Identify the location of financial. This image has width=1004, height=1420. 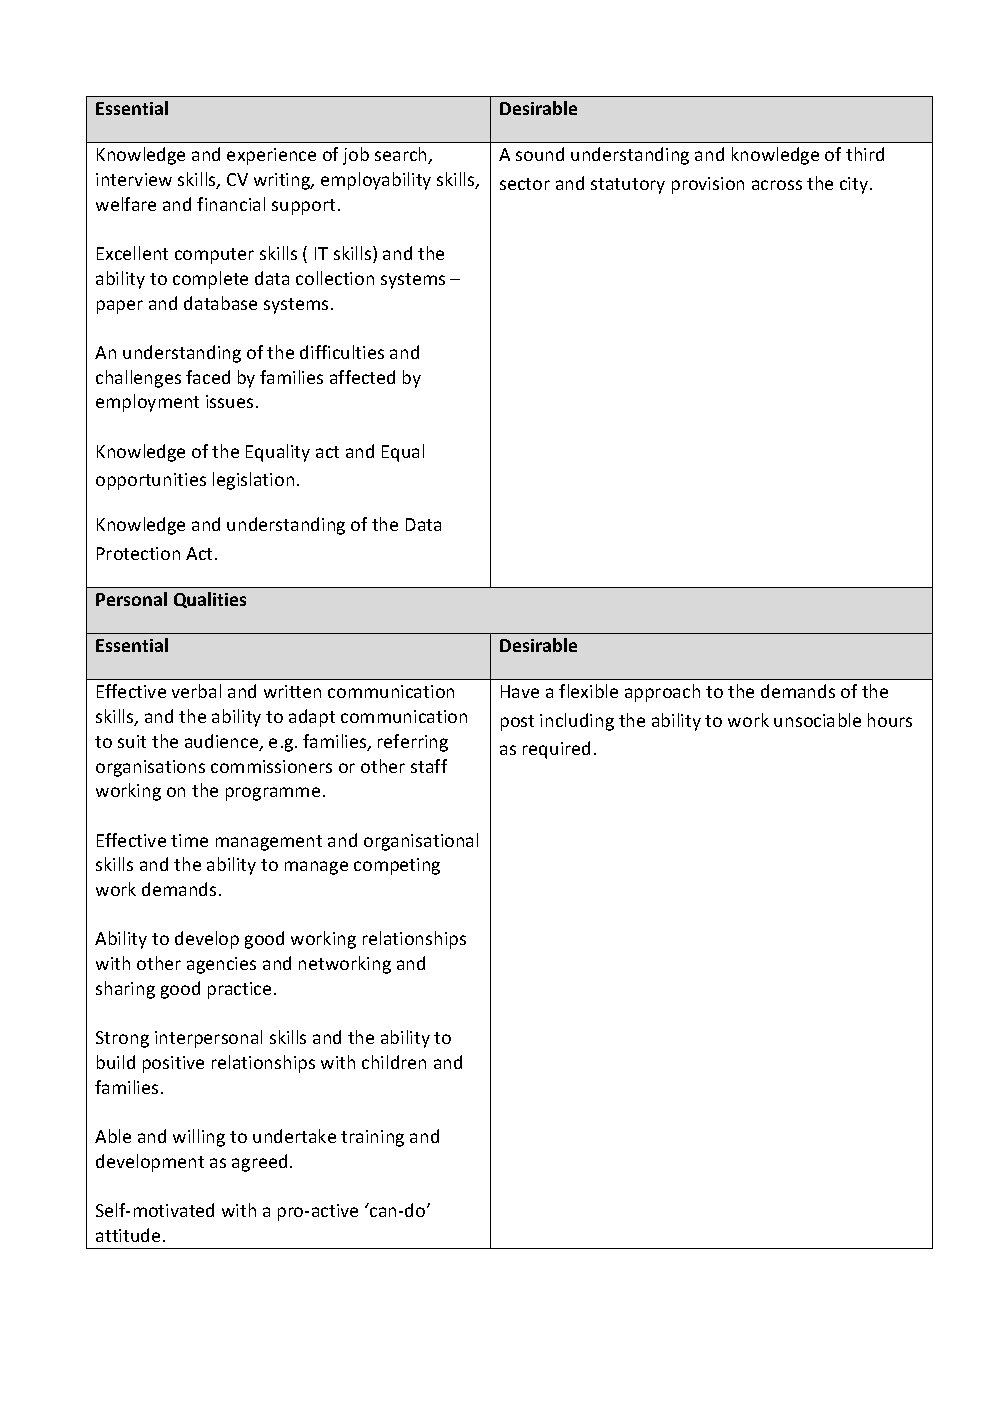
(231, 204).
